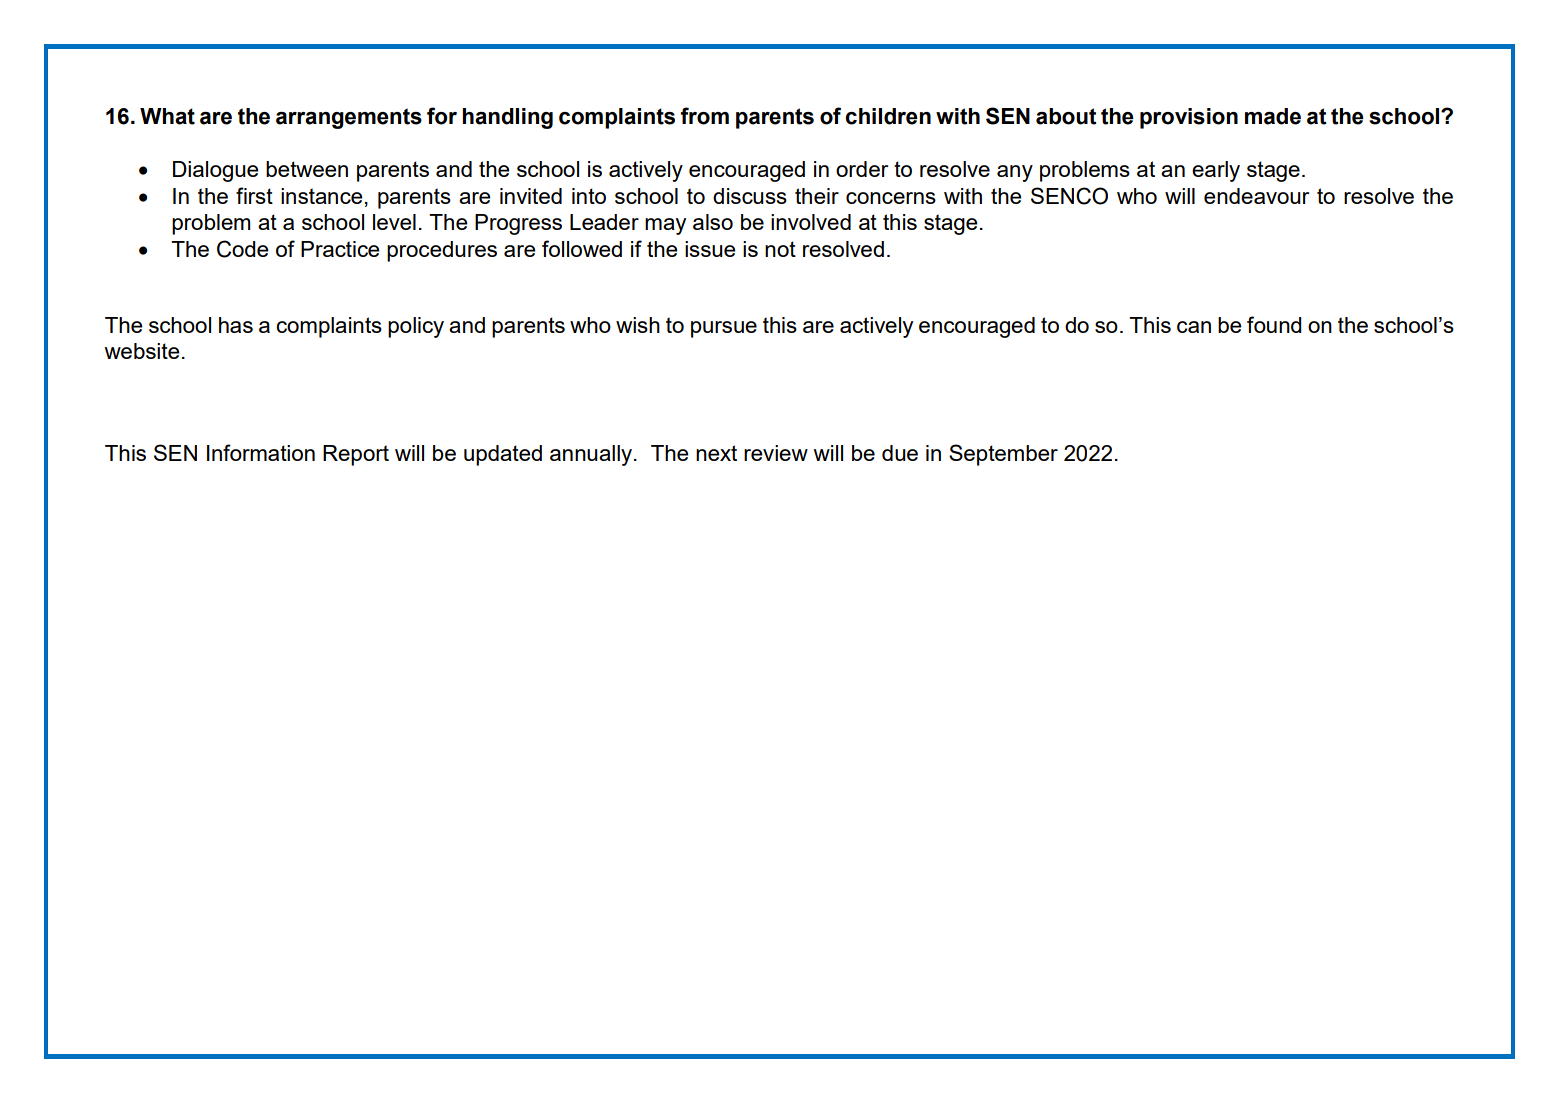  Describe the element at coordinates (1256, 196) in the screenshot. I see `endeavour` at that location.
